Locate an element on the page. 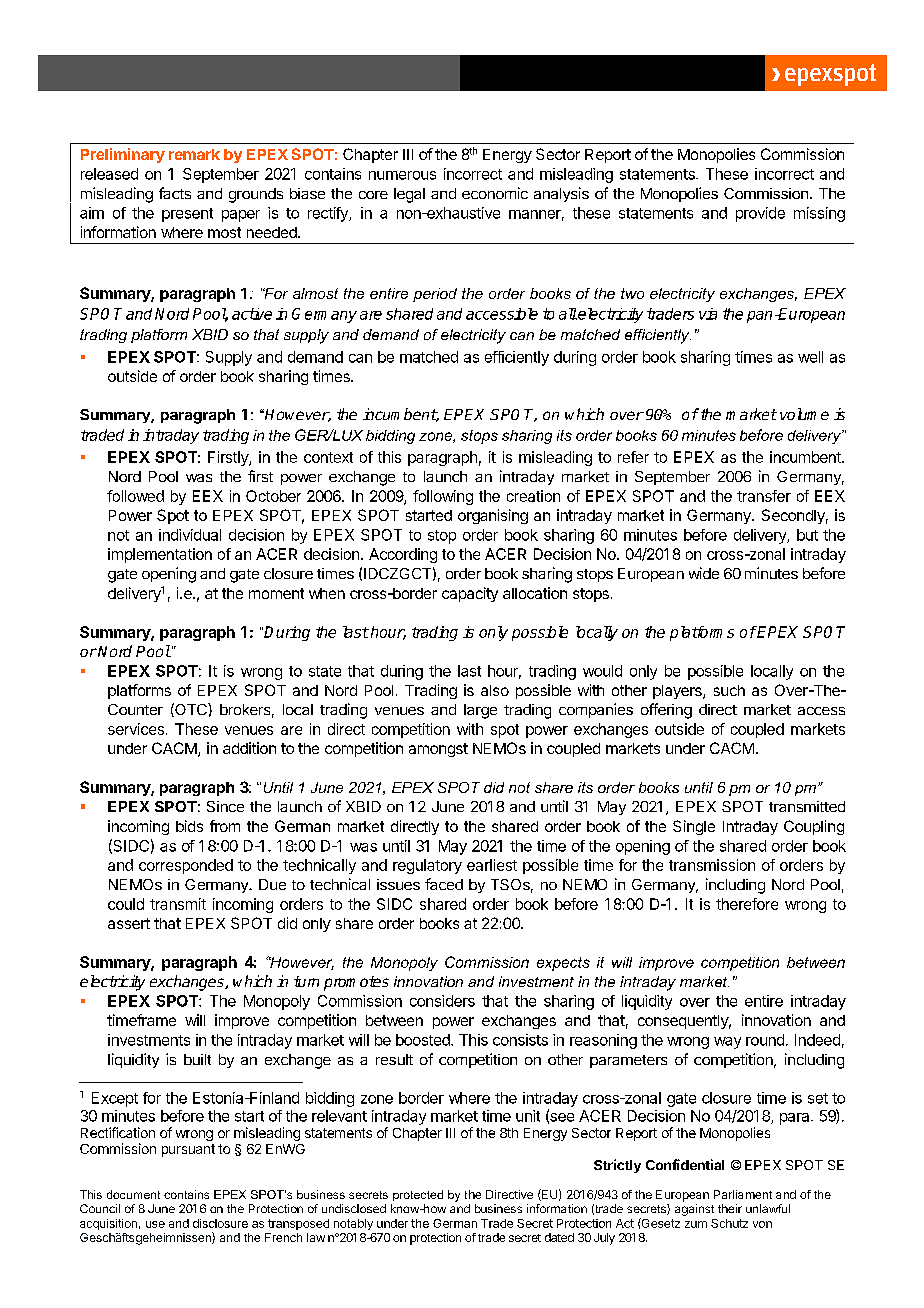 This document has height=1308, width=924. economic is located at coordinates (495, 193).
